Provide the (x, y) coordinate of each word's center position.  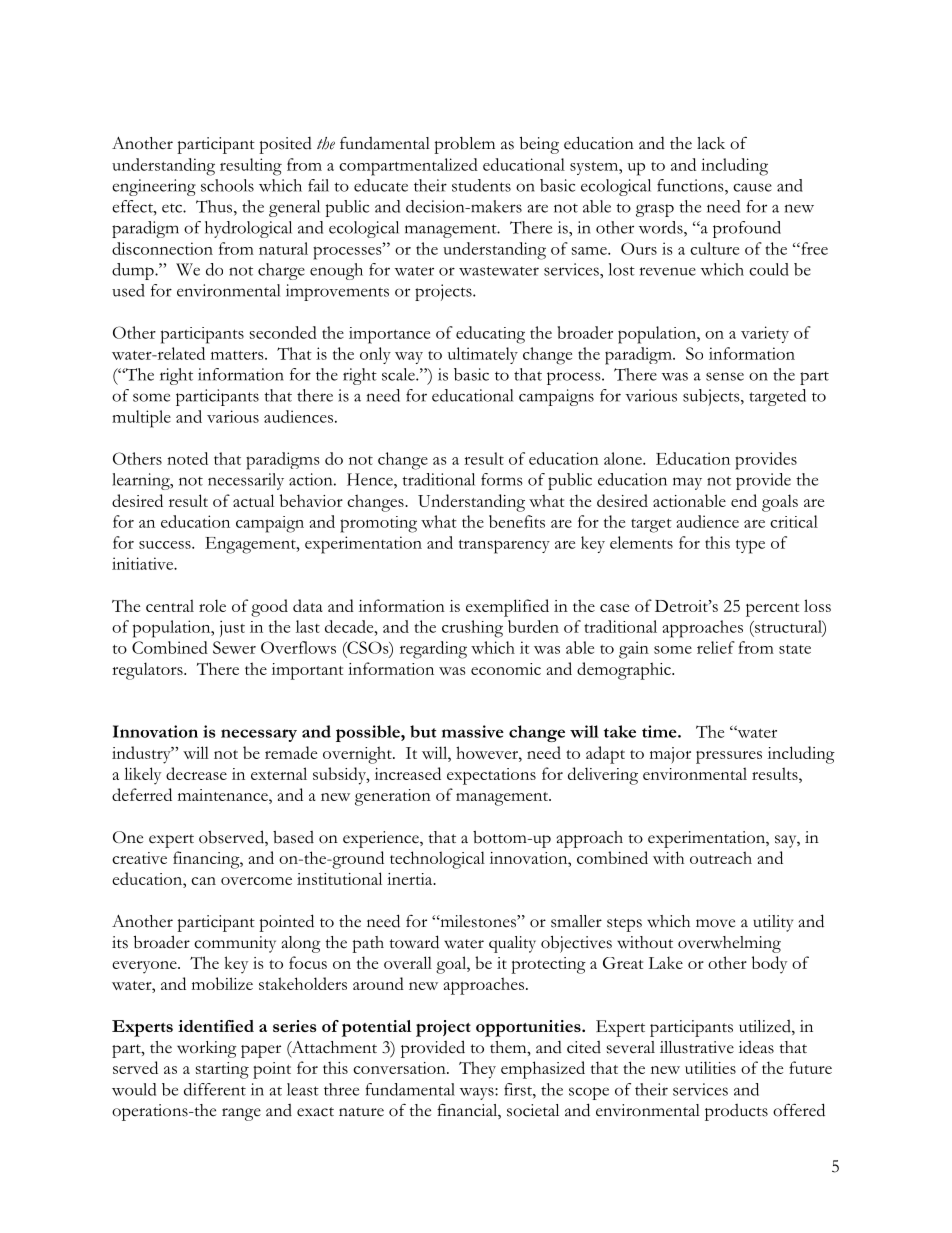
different (215, 1089)
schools (227, 185)
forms (502, 479)
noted (187, 458)
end (744, 500)
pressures (729, 757)
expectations (491, 776)
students (481, 185)
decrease (196, 773)
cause (752, 187)
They (477, 1070)
